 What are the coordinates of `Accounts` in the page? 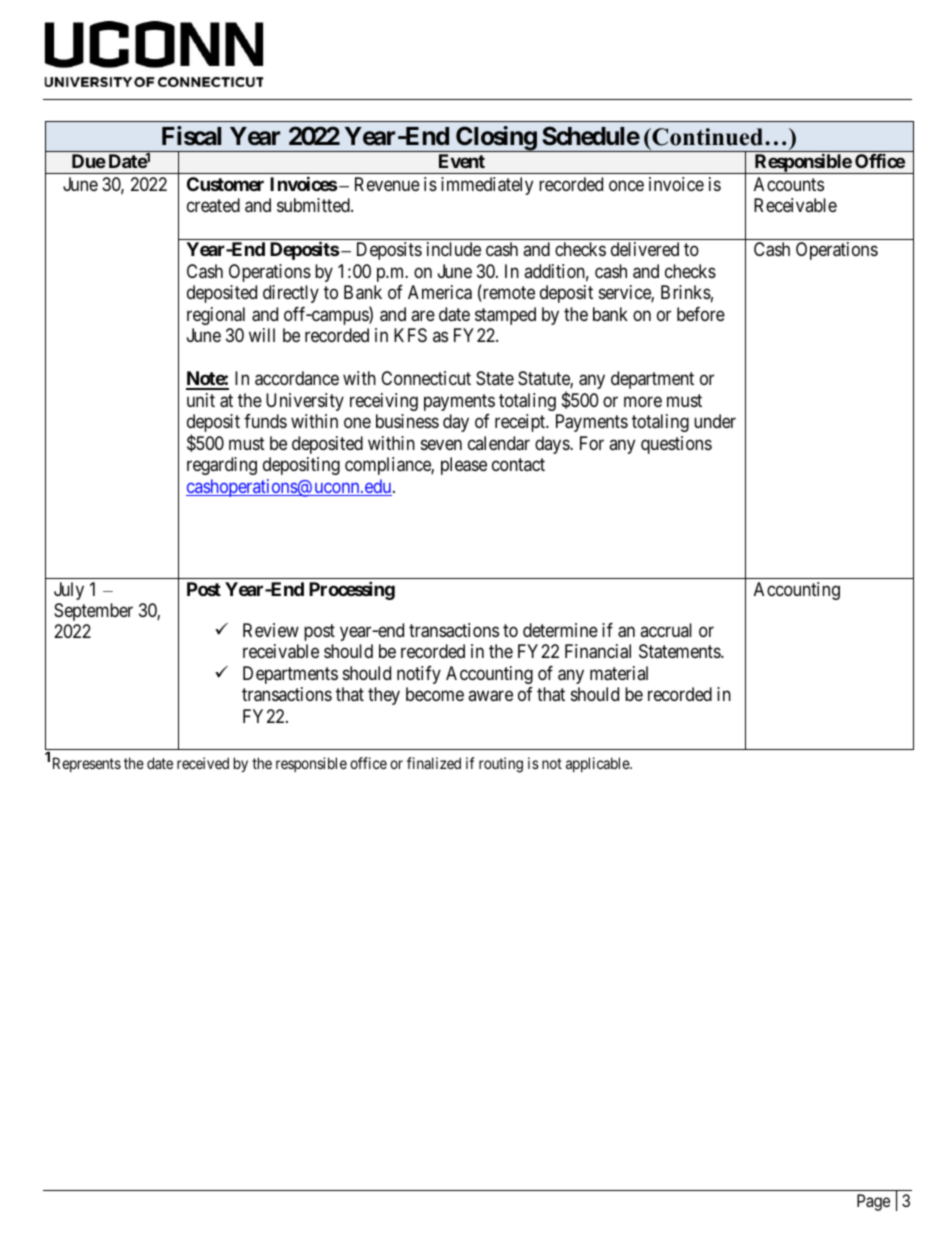 It's located at (789, 184).
